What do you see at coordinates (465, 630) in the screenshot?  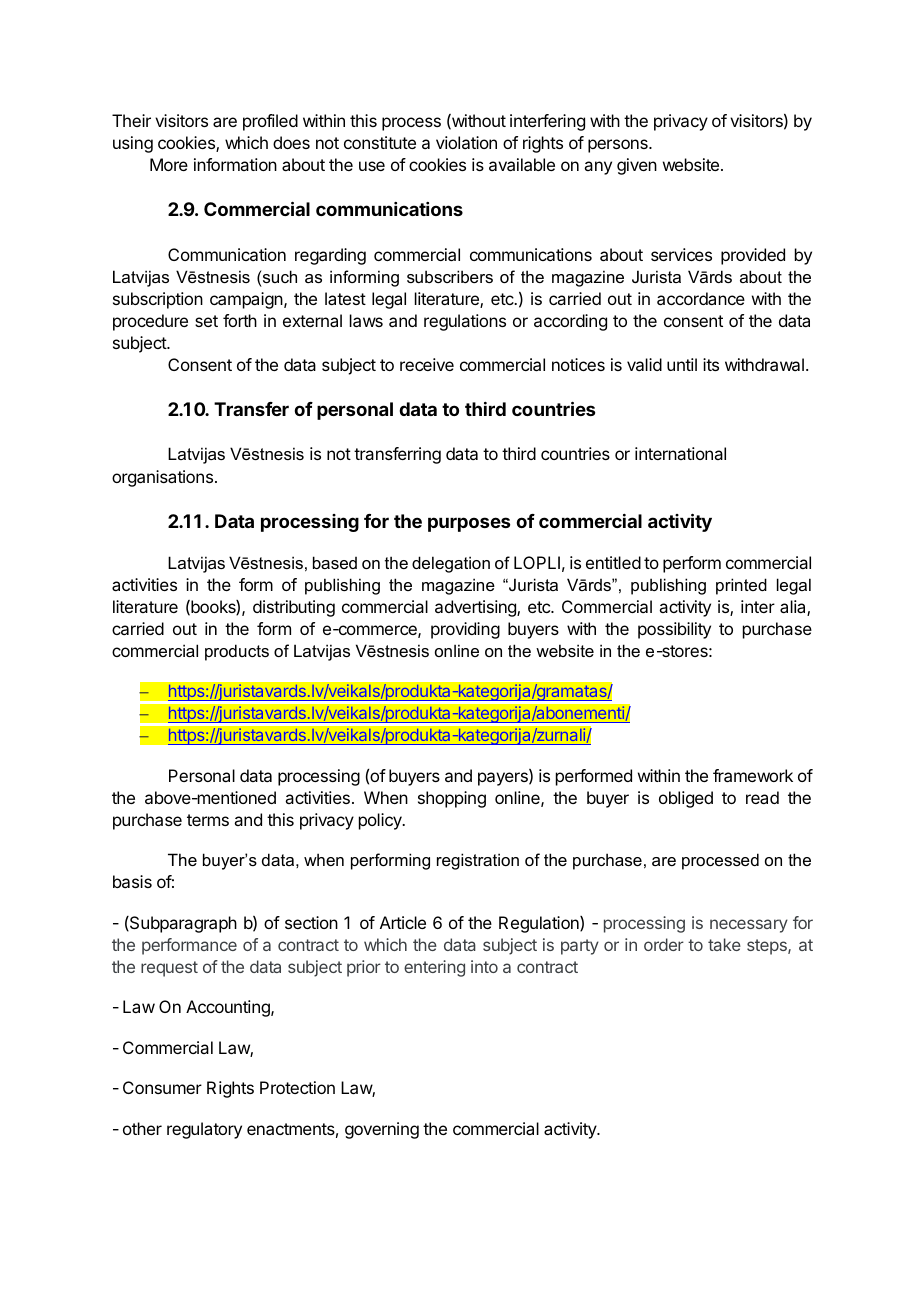 I see `providing` at bounding box center [465, 630].
